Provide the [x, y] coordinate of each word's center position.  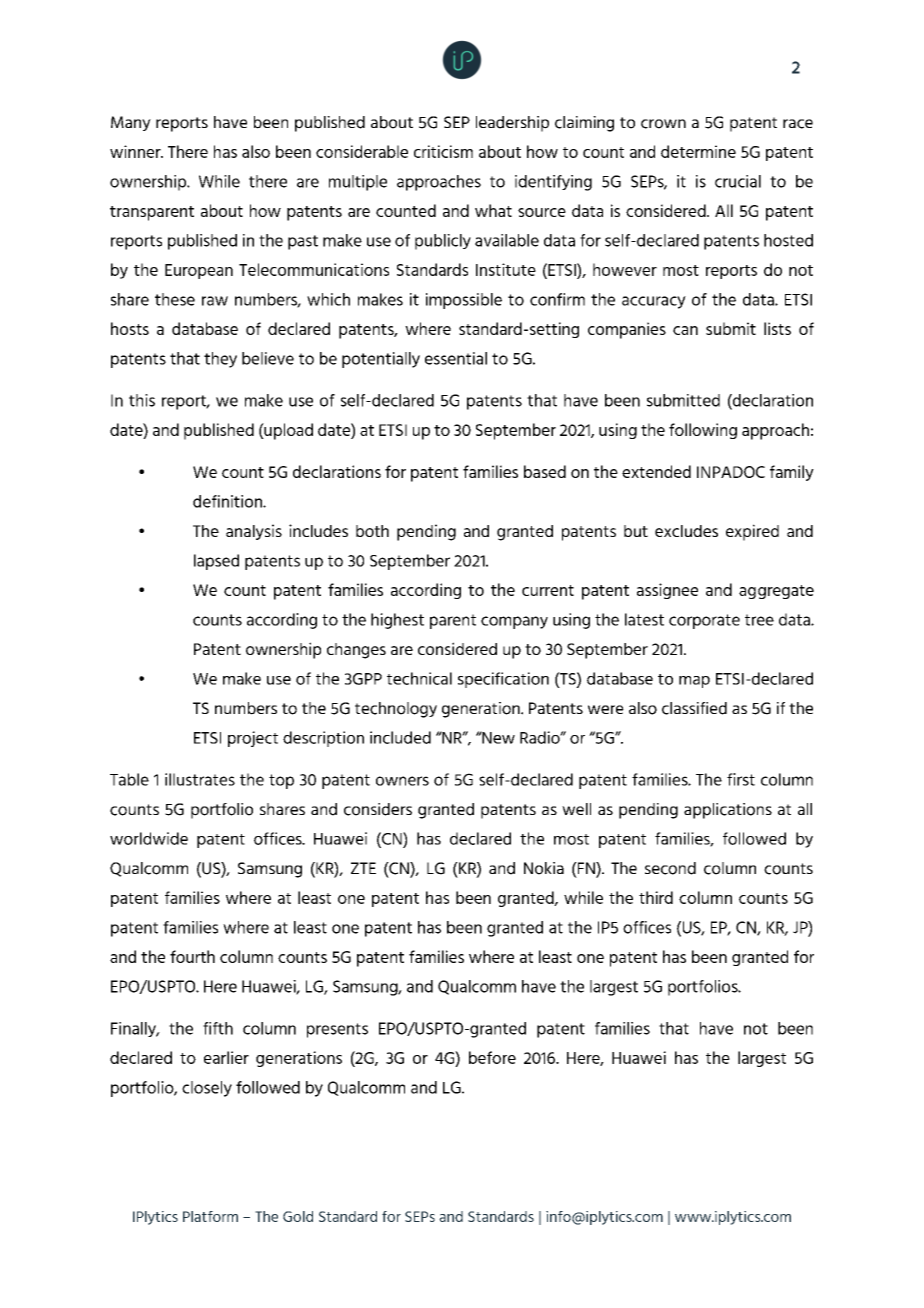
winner [136, 151]
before [492, 1057]
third [656, 897]
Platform [210, 1216]
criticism [443, 151]
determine [698, 151]
